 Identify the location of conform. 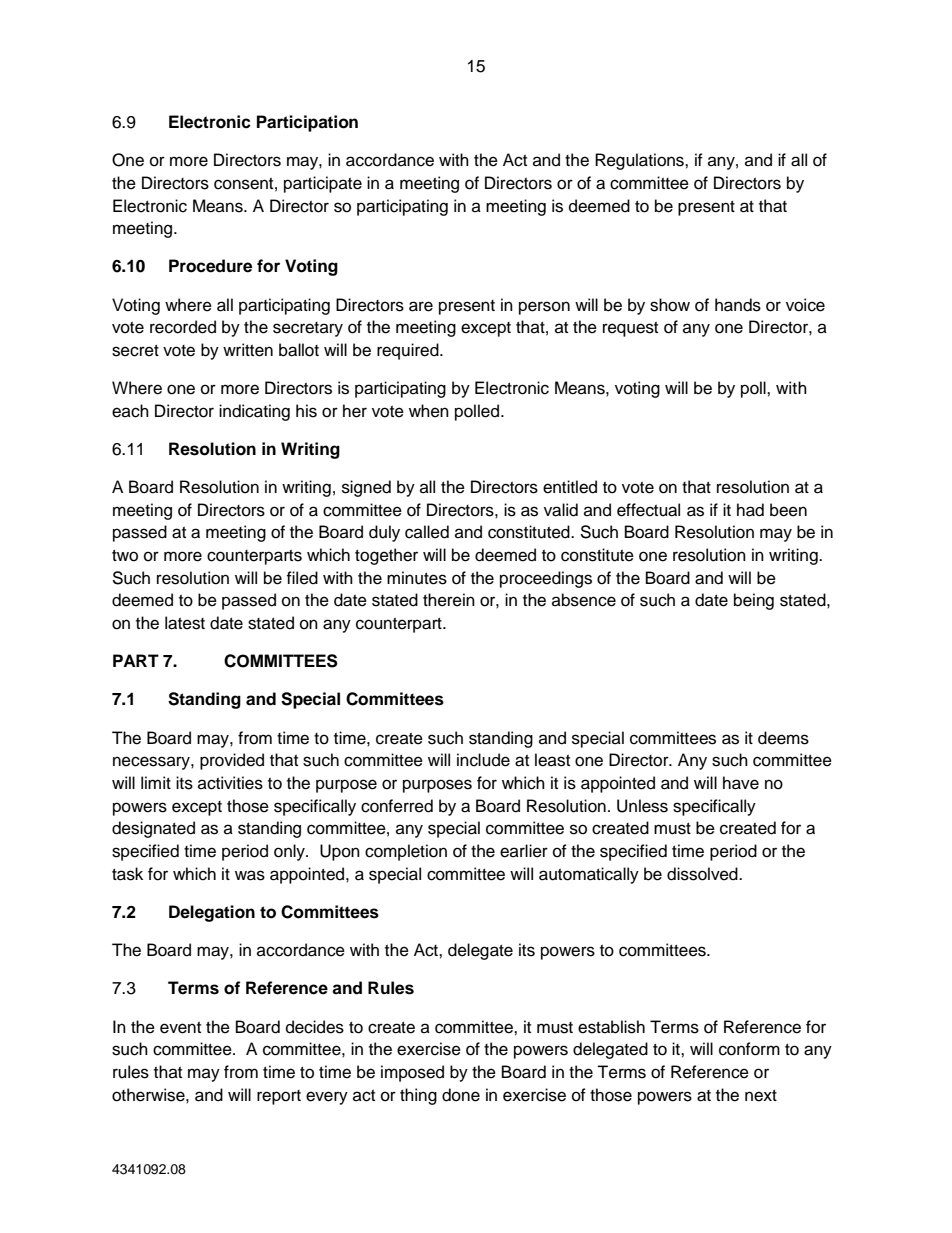
(749, 1049).
